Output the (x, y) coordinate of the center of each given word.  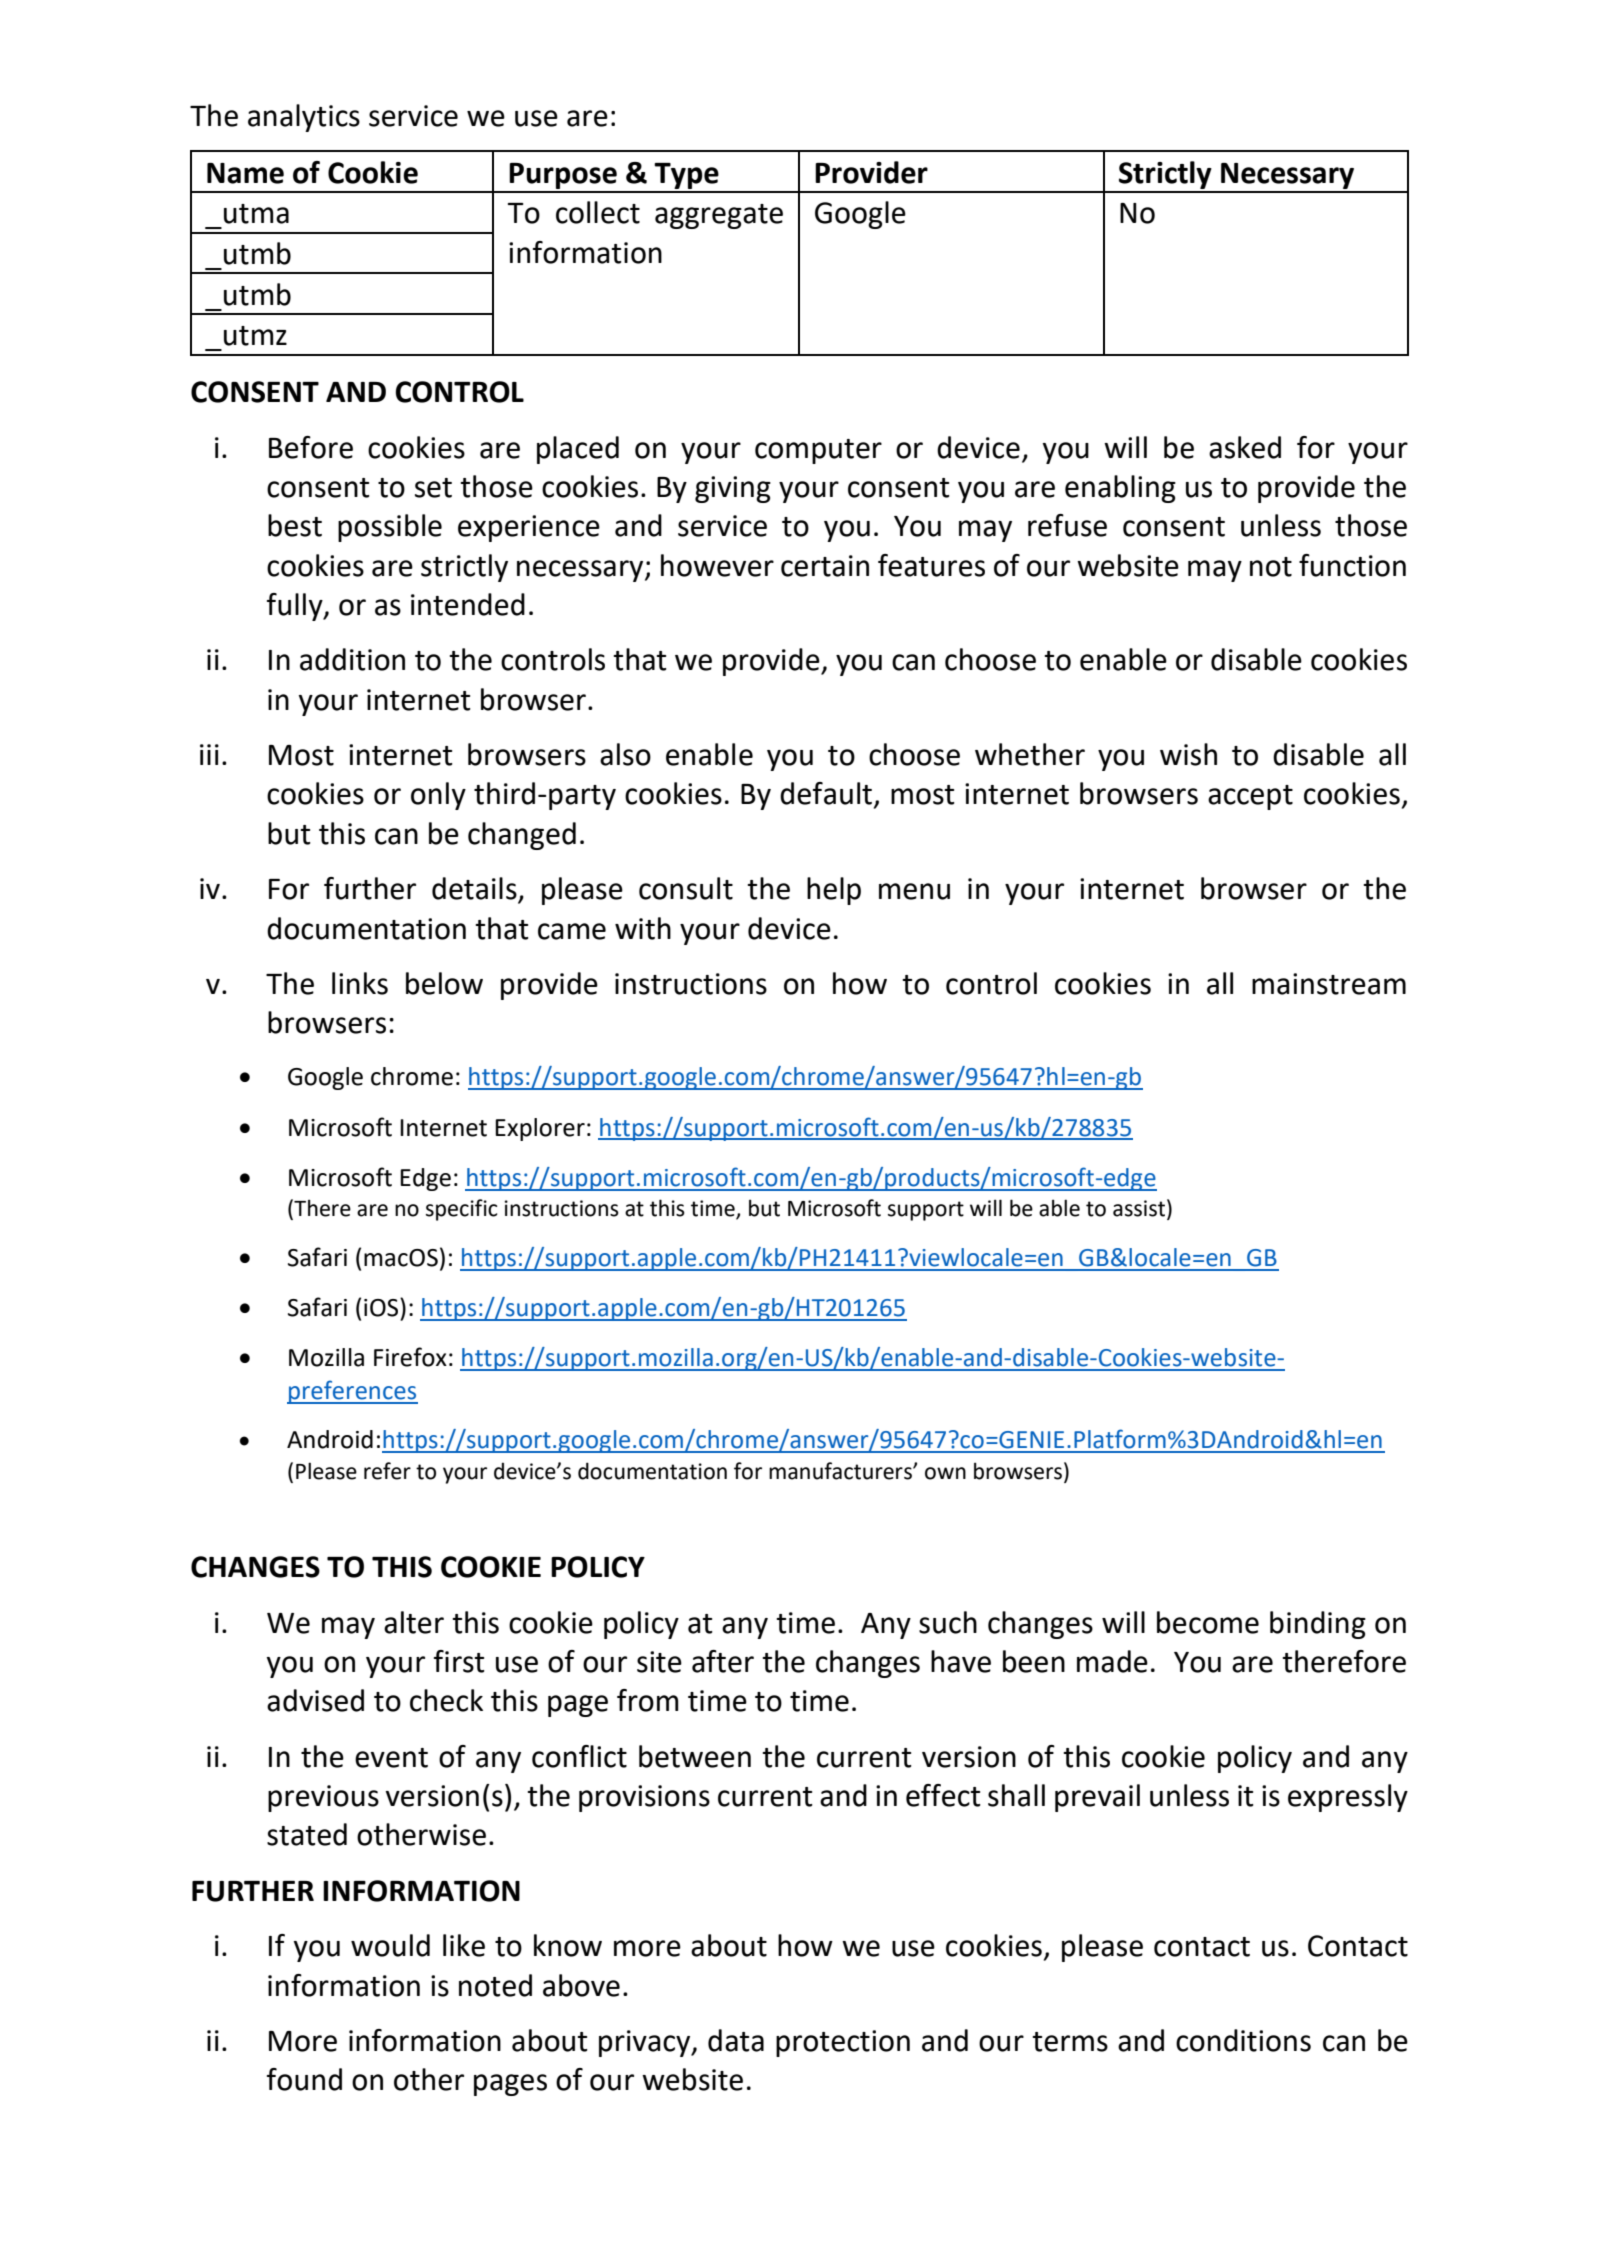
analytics (304, 118)
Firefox (410, 1357)
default (827, 794)
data (736, 2040)
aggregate (719, 216)
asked (1245, 447)
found (304, 2079)
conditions (1243, 2040)
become (1208, 1622)
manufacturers (841, 1471)
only (438, 796)
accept (1250, 797)
